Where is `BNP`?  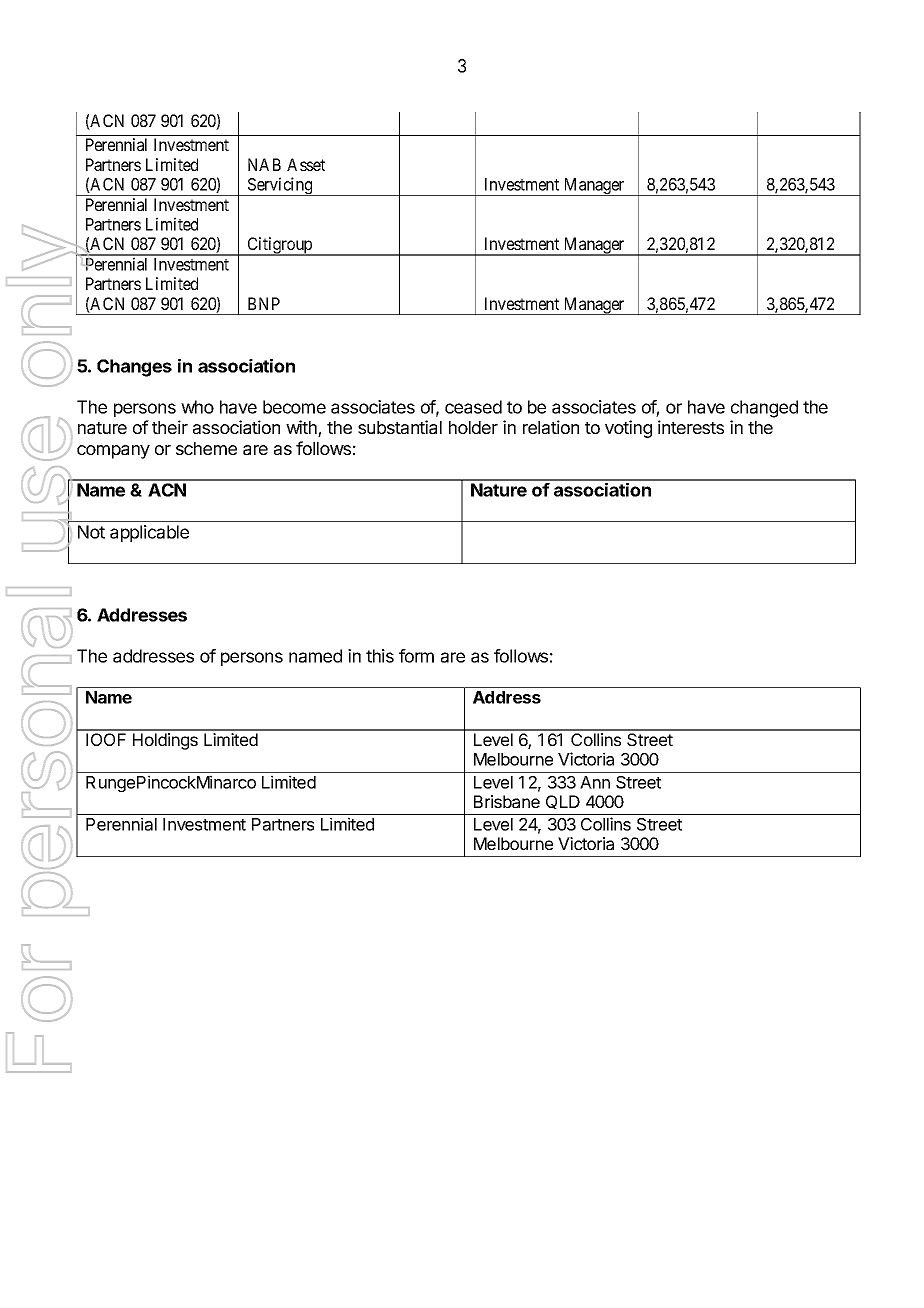 BNP is located at coordinates (264, 303).
